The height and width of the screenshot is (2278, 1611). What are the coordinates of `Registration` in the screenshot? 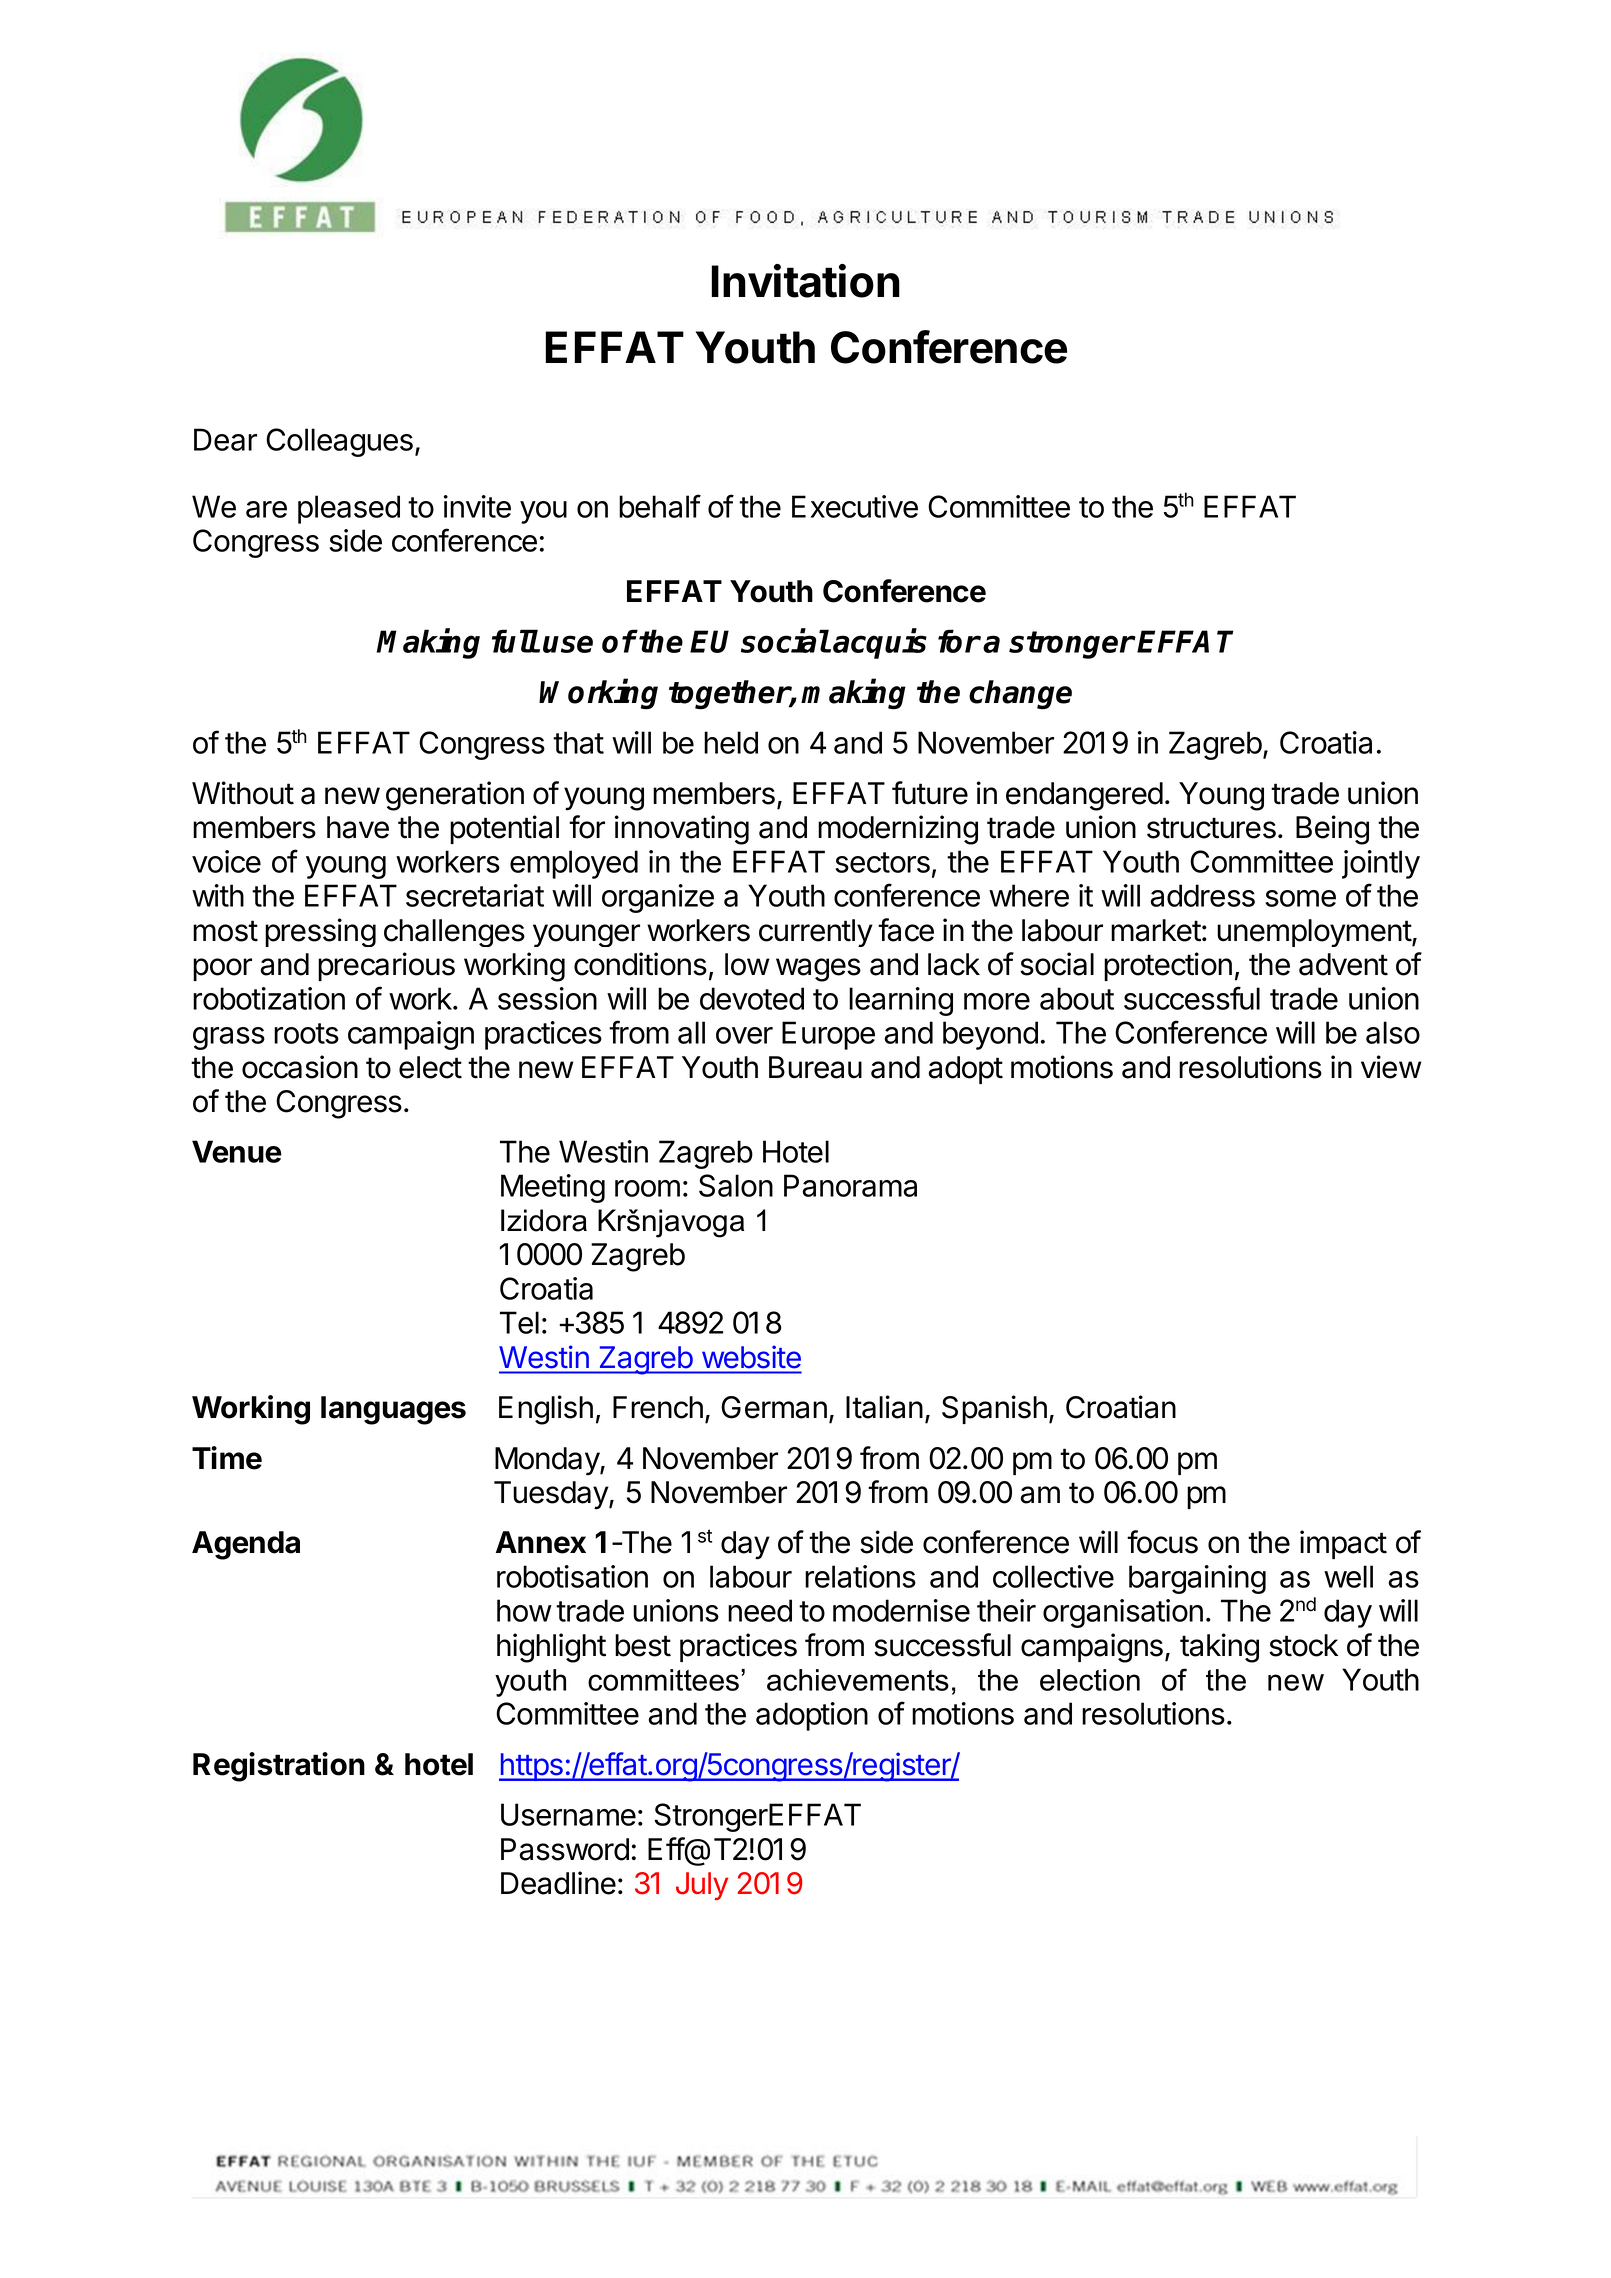 It's located at (279, 1767).
